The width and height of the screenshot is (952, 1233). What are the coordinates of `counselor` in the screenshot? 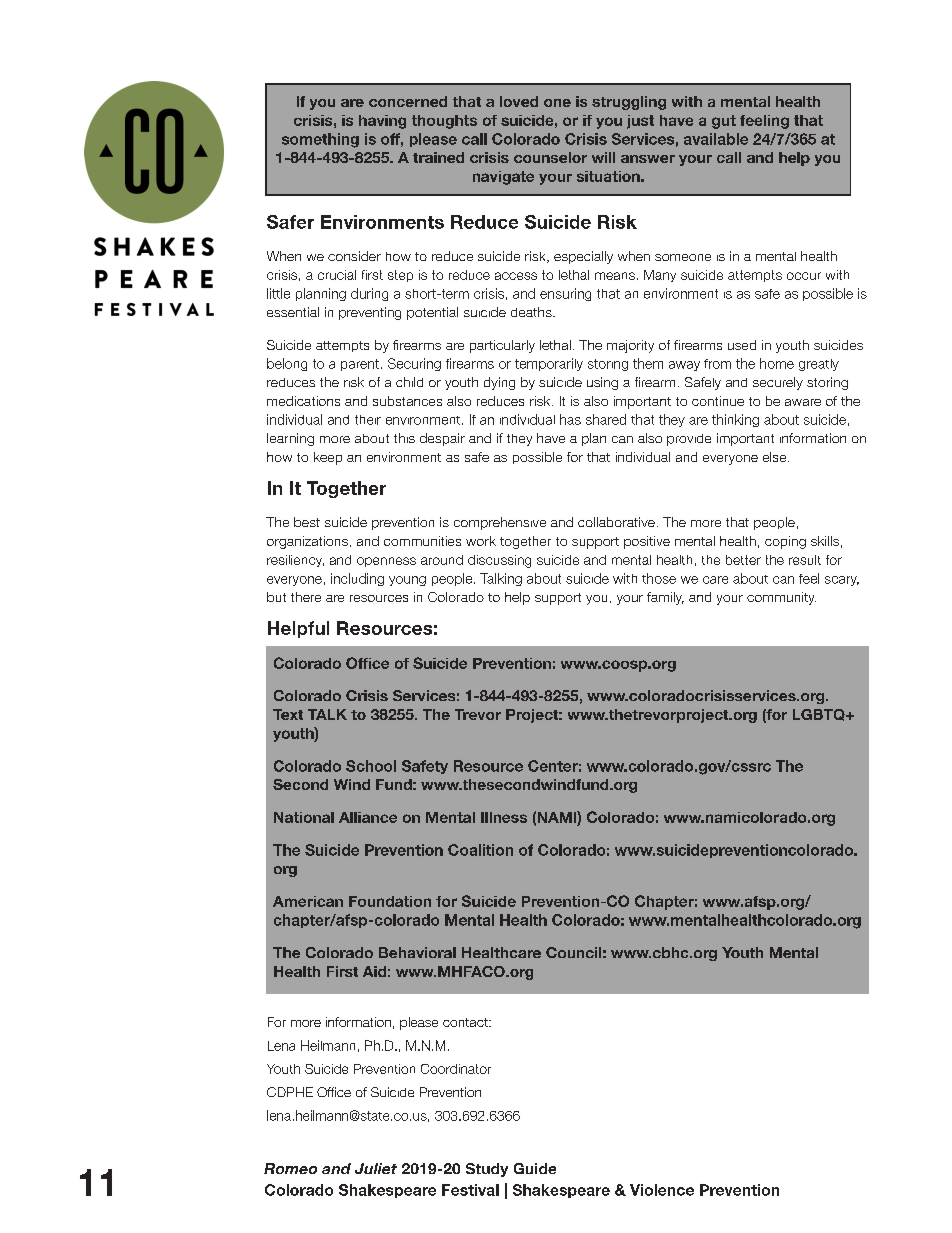 It's located at (550, 157).
